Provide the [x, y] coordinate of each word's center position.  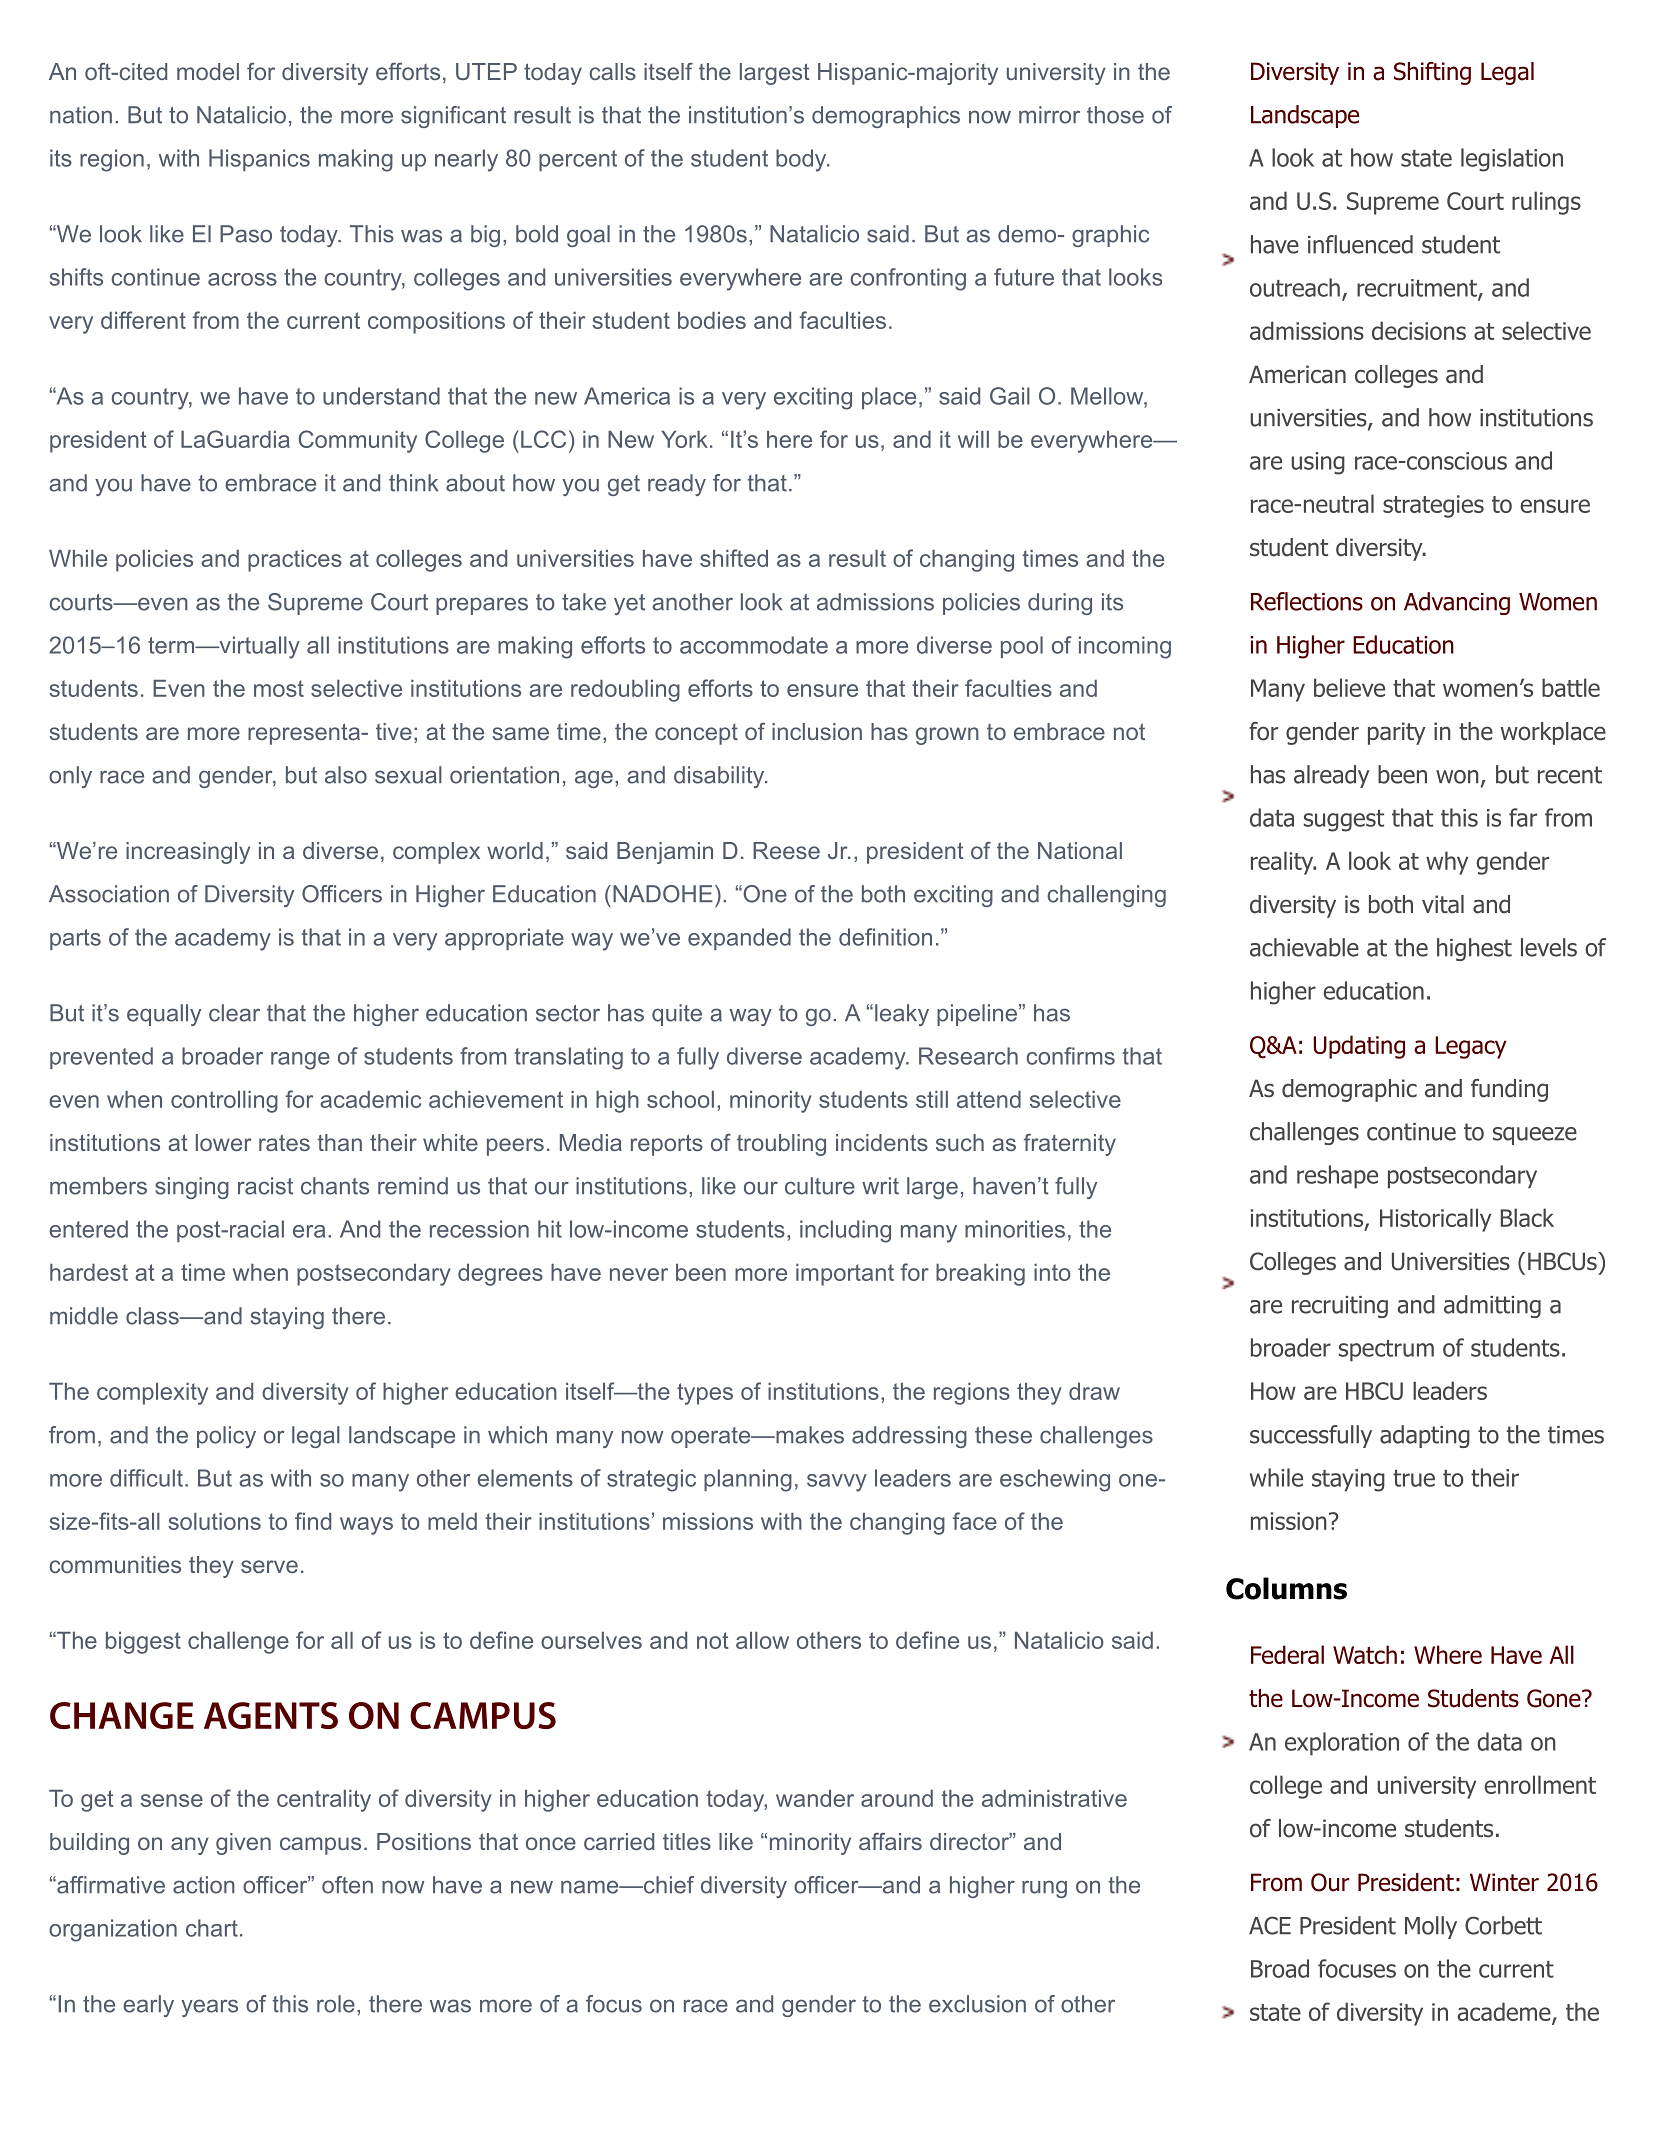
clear [234, 1013]
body [802, 160]
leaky [902, 1015]
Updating [1359, 1047]
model [208, 71]
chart [212, 1928]
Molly [1431, 1927]
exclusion [977, 2004]
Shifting [1432, 73]
